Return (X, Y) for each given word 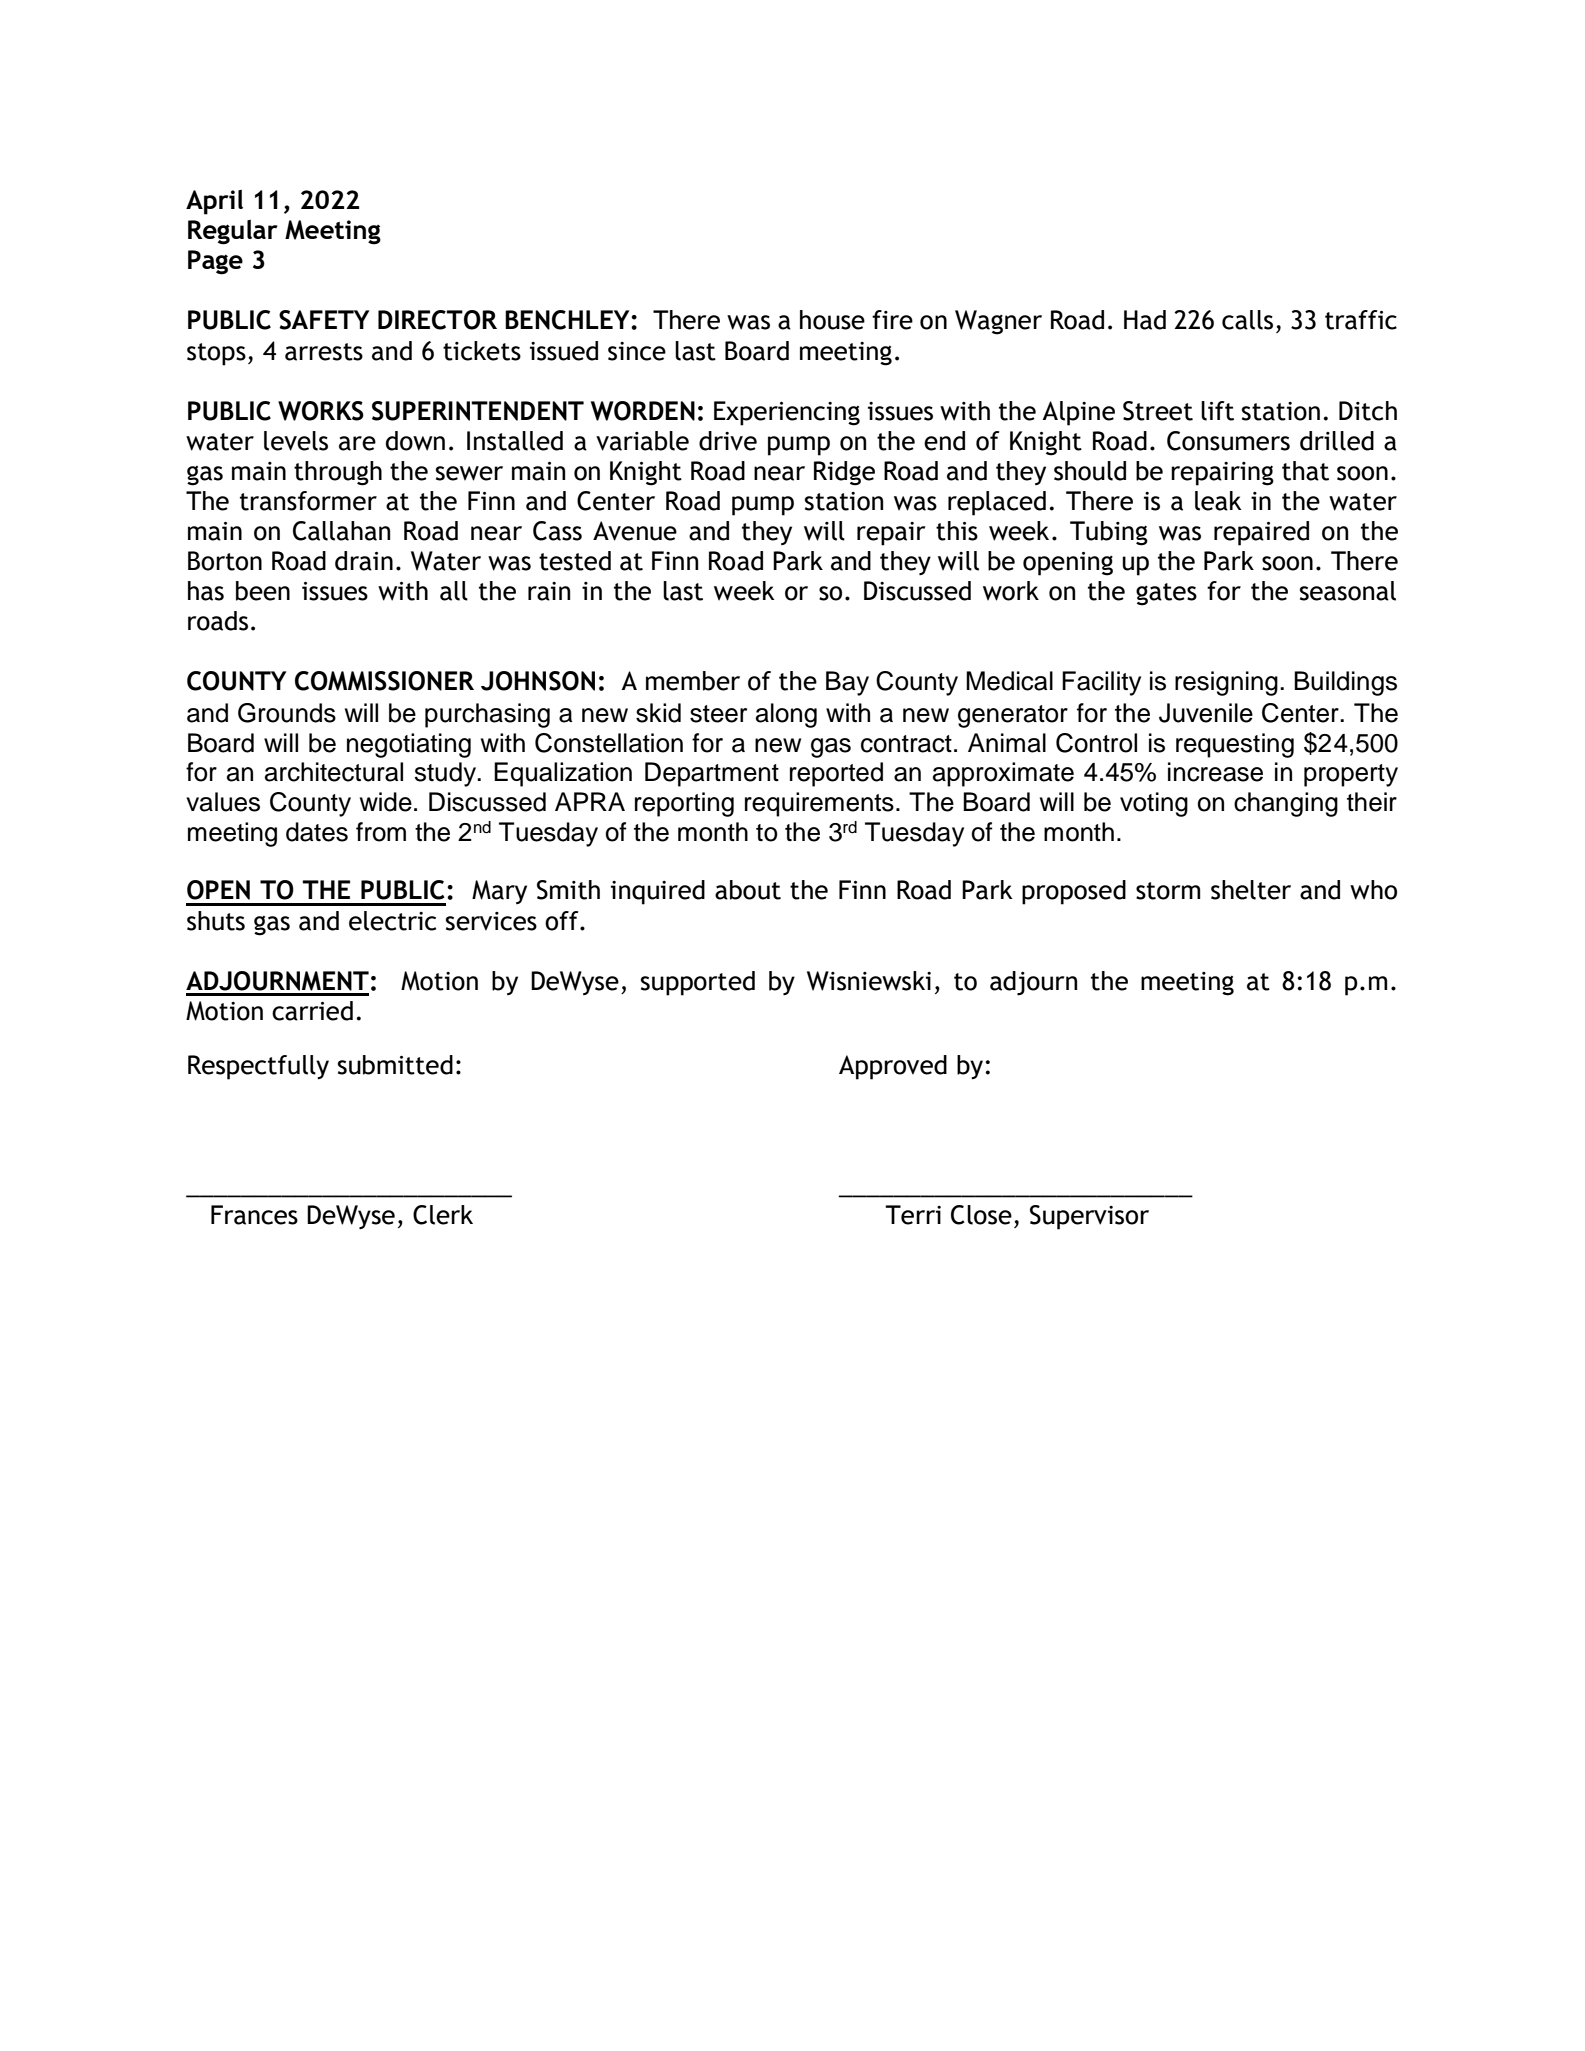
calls (1247, 320)
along (786, 715)
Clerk (443, 1215)
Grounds (287, 713)
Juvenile (1206, 713)
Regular (233, 232)
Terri (913, 1215)
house (832, 320)
